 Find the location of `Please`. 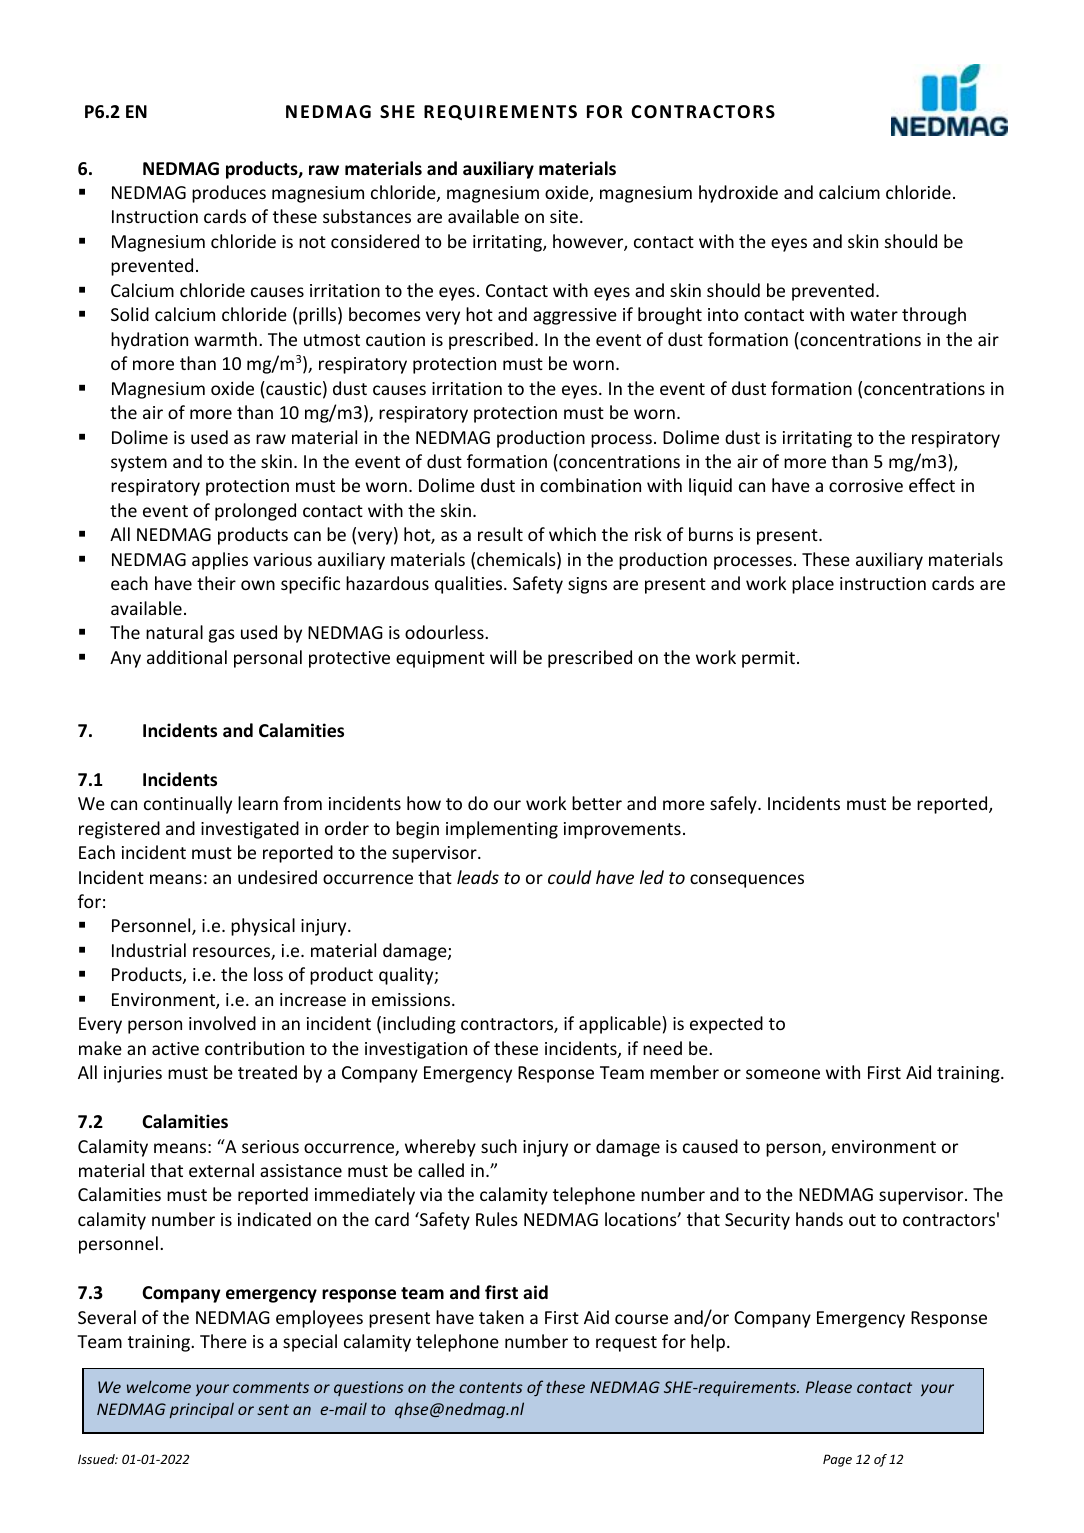

Please is located at coordinates (829, 1386).
